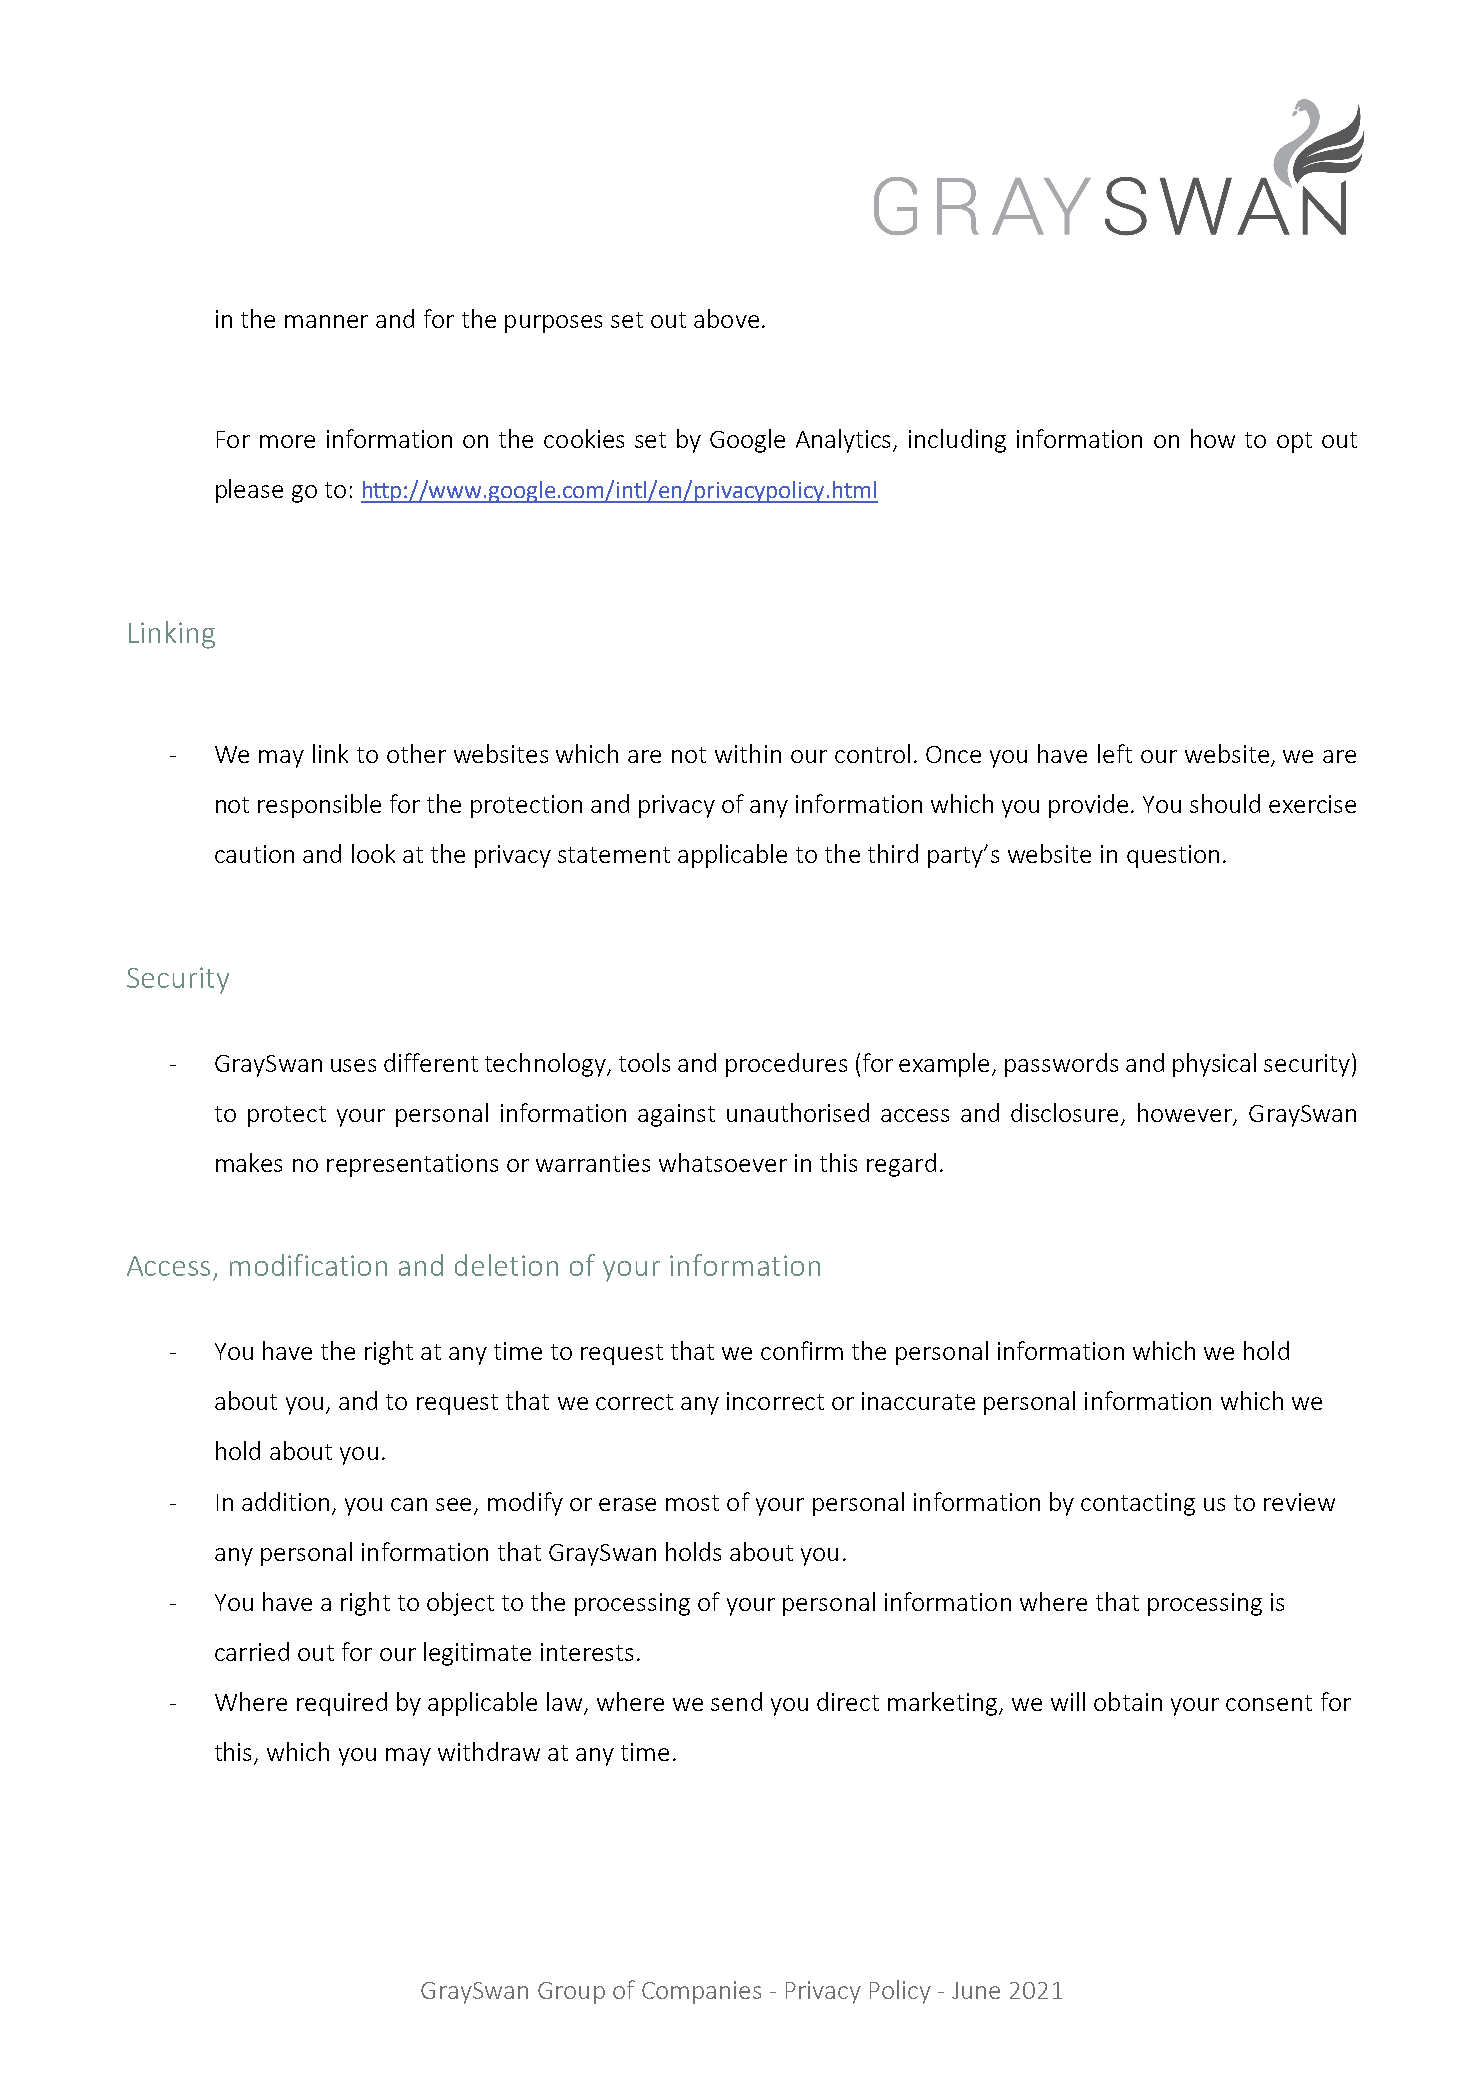 The image size is (1479, 2092). Describe the element at coordinates (726, 318) in the screenshot. I see `above` at that location.
